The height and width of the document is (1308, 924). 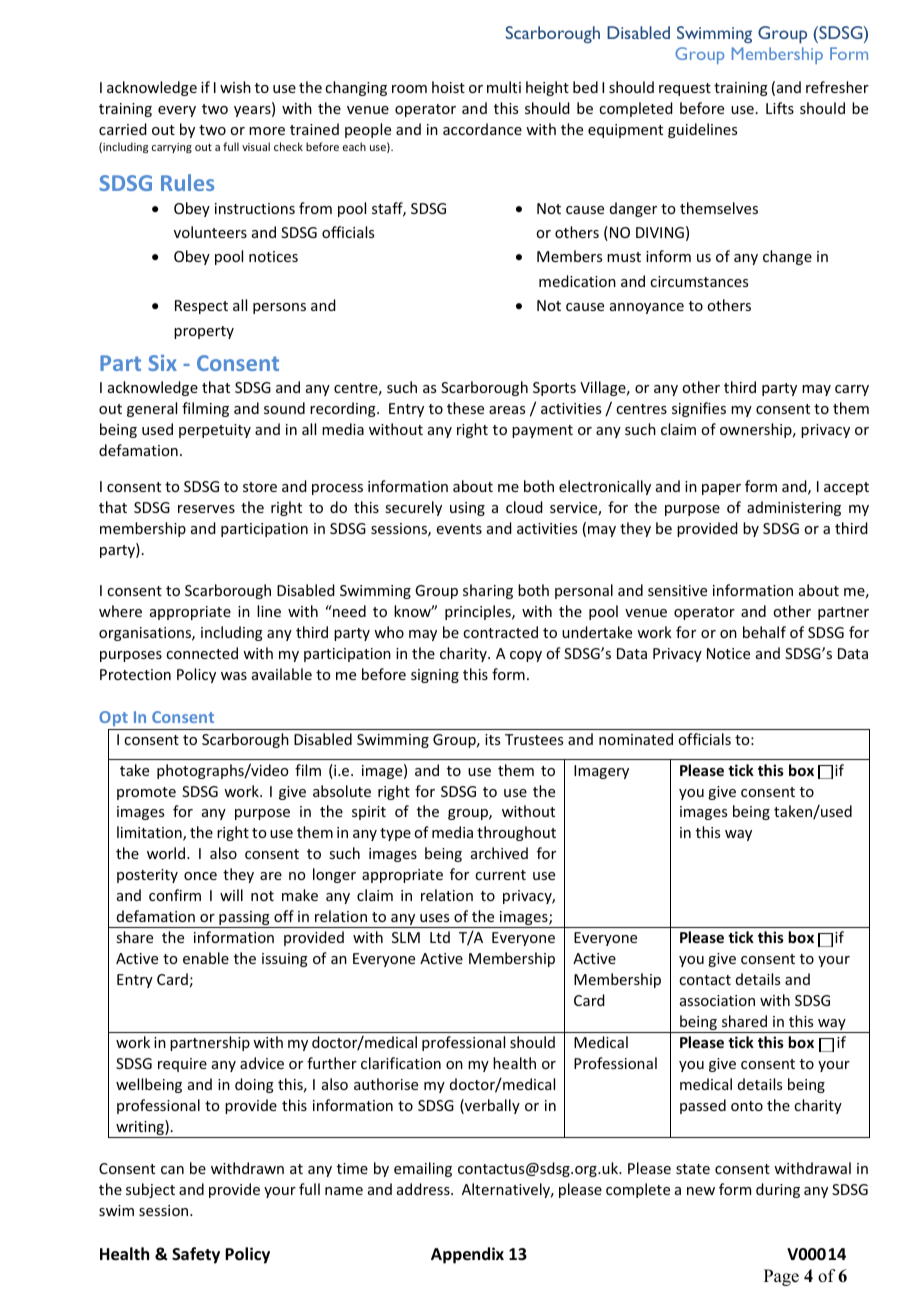 I want to click on paper, so click(x=721, y=489).
